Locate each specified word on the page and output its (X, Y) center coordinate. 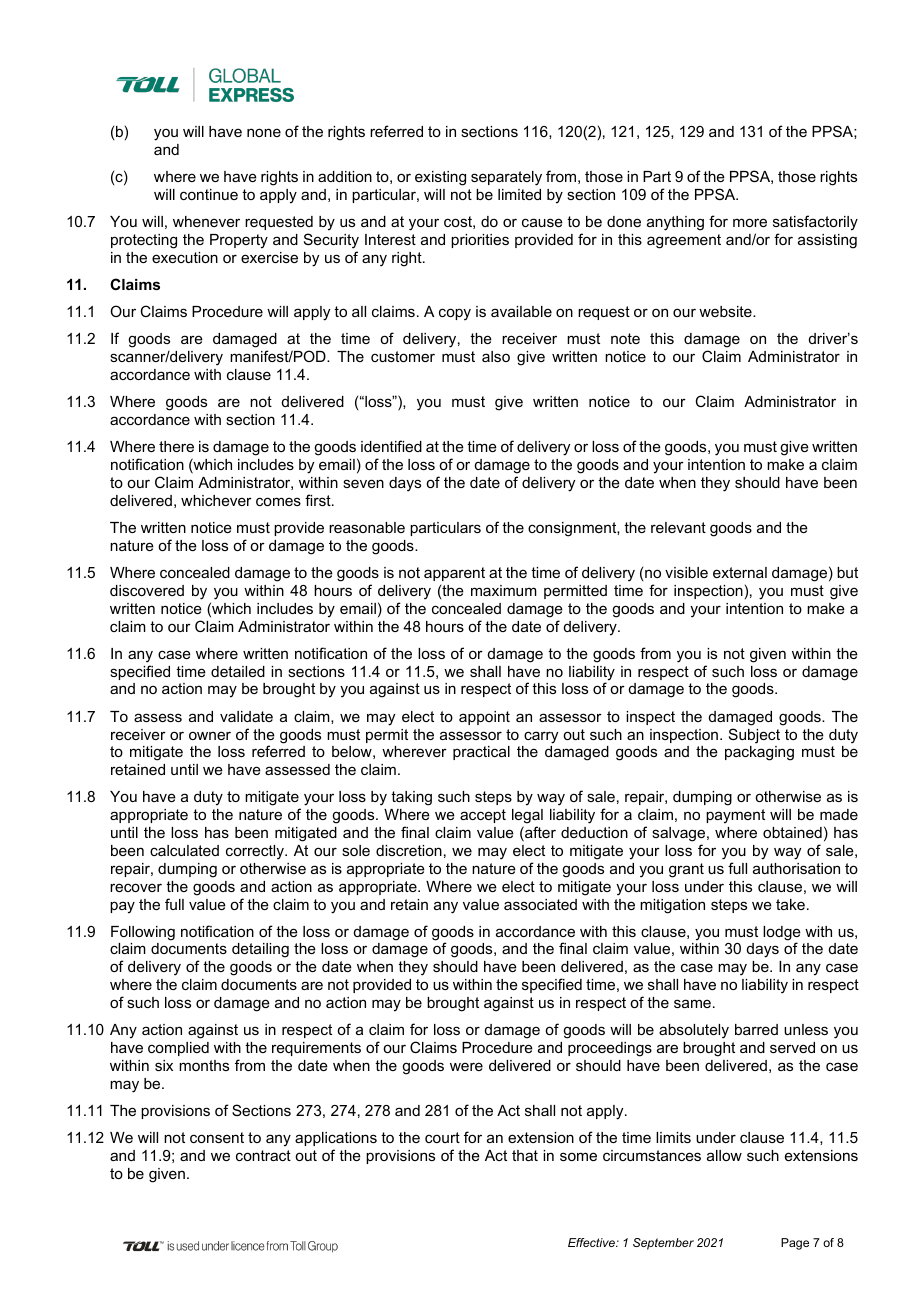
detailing (260, 950)
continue (209, 194)
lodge (782, 934)
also (496, 356)
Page (795, 1244)
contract (263, 1155)
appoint (484, 718)
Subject (754, 736)
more (750, 222)
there (176, 446)
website (726, 311)
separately (506, 178)
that (525, 1155)
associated (540, 904)
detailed (238, 671)
